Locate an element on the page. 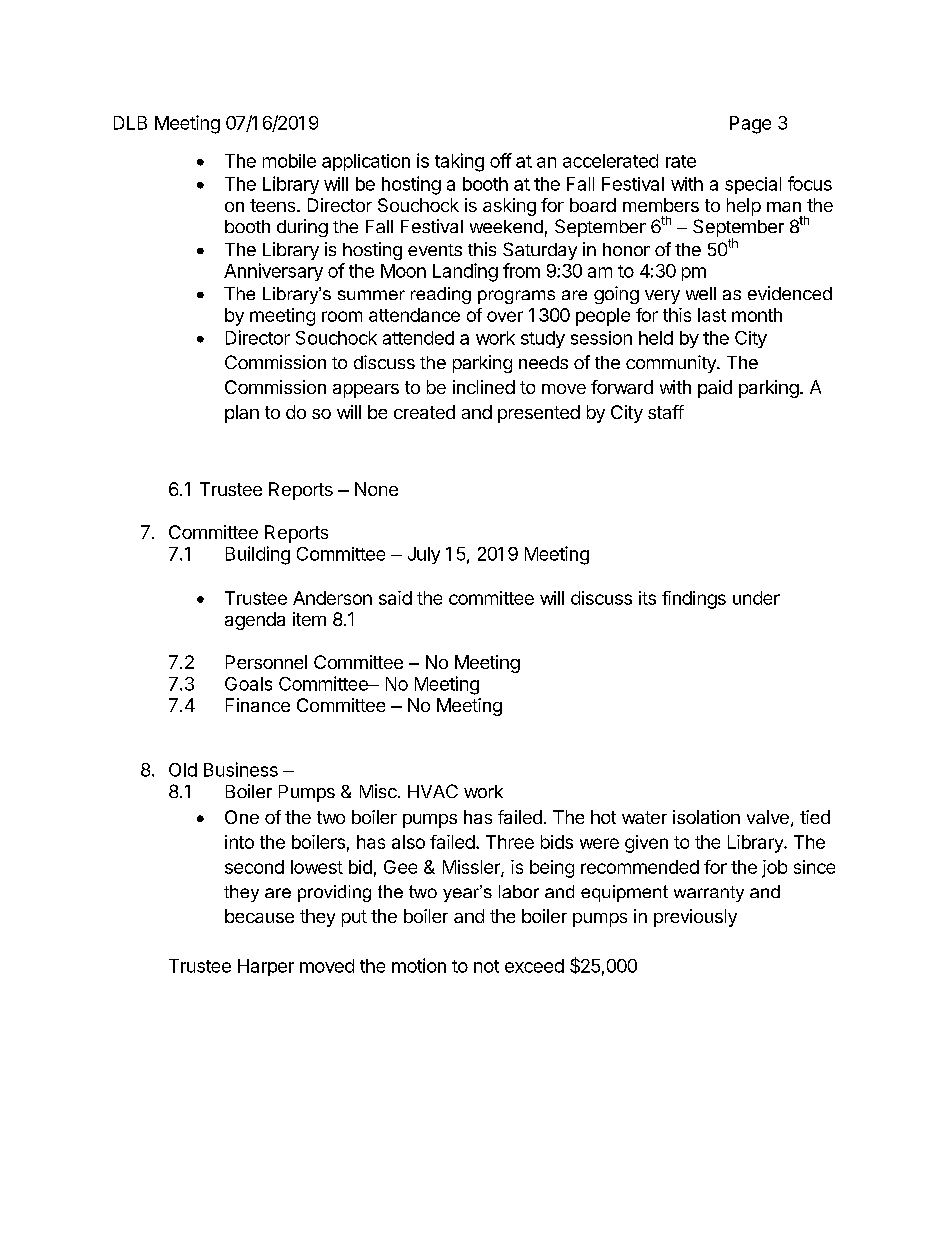 The width and height of the image is (952, 1233). valve is located at coordinates (768, 817).
